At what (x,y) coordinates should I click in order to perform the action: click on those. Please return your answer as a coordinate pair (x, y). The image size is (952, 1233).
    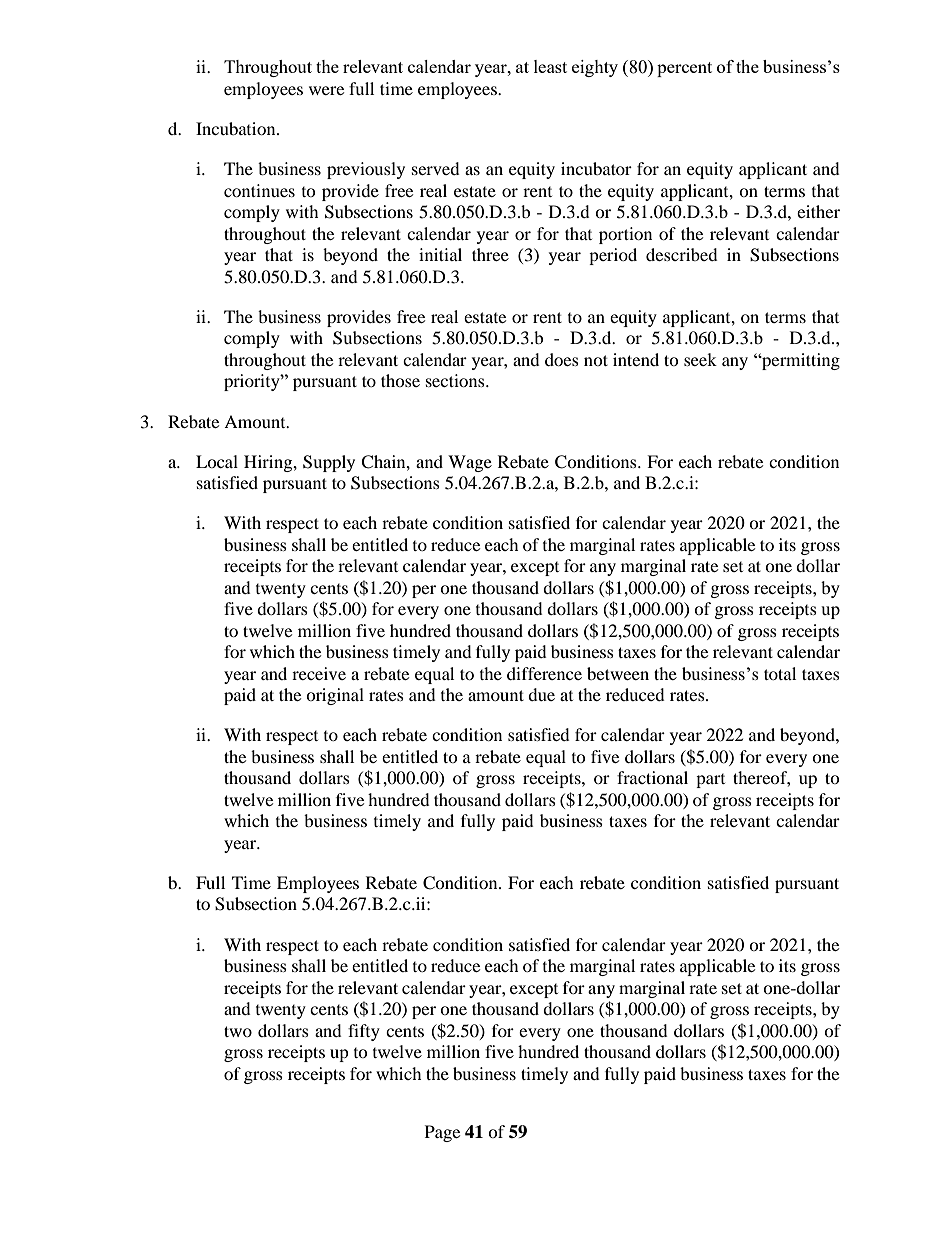
    Looking at the image, I should click on (400, 380).
